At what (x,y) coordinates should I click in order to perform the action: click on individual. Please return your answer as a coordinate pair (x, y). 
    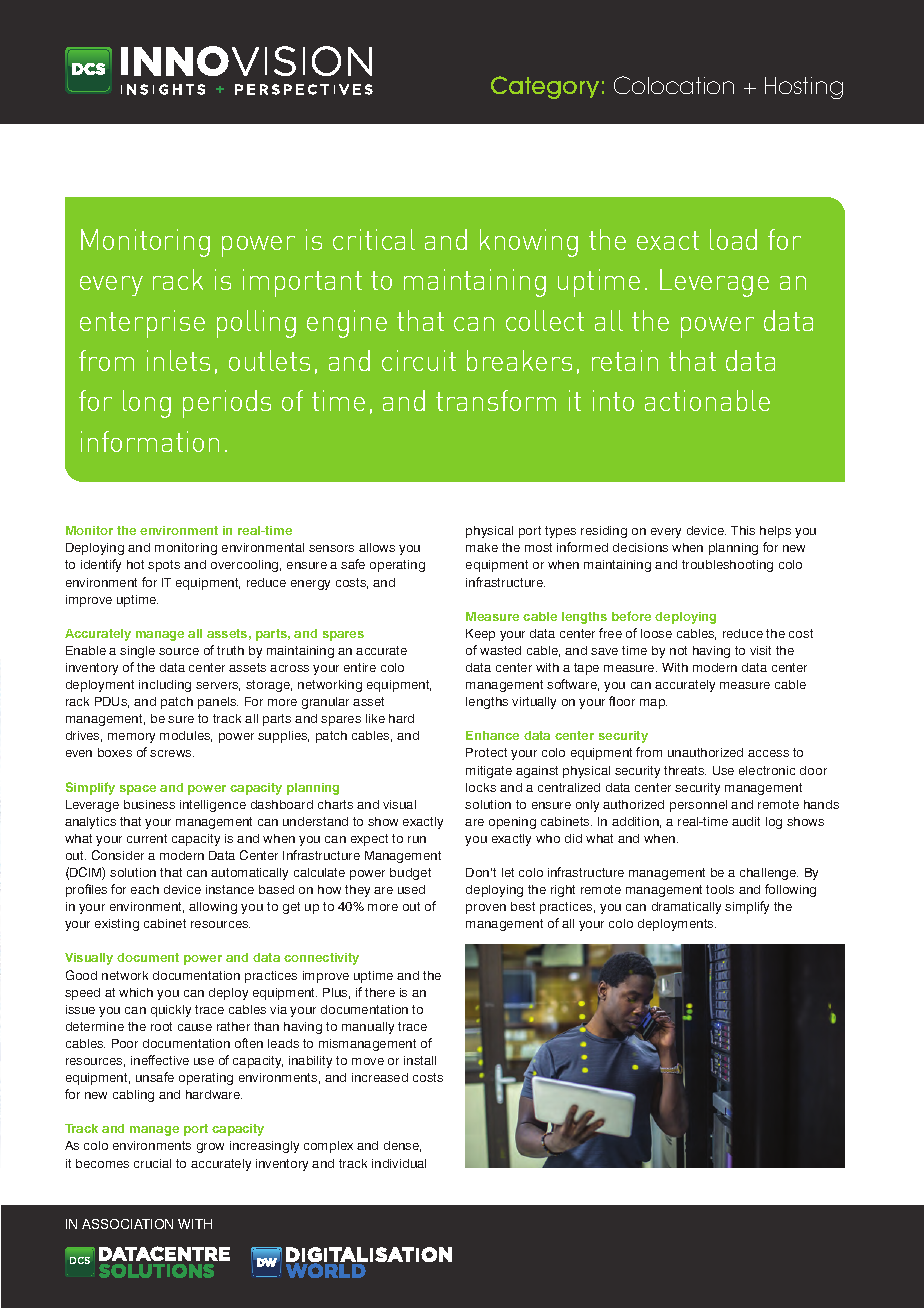
    Looking at the image, I should click on (399, 1163).
